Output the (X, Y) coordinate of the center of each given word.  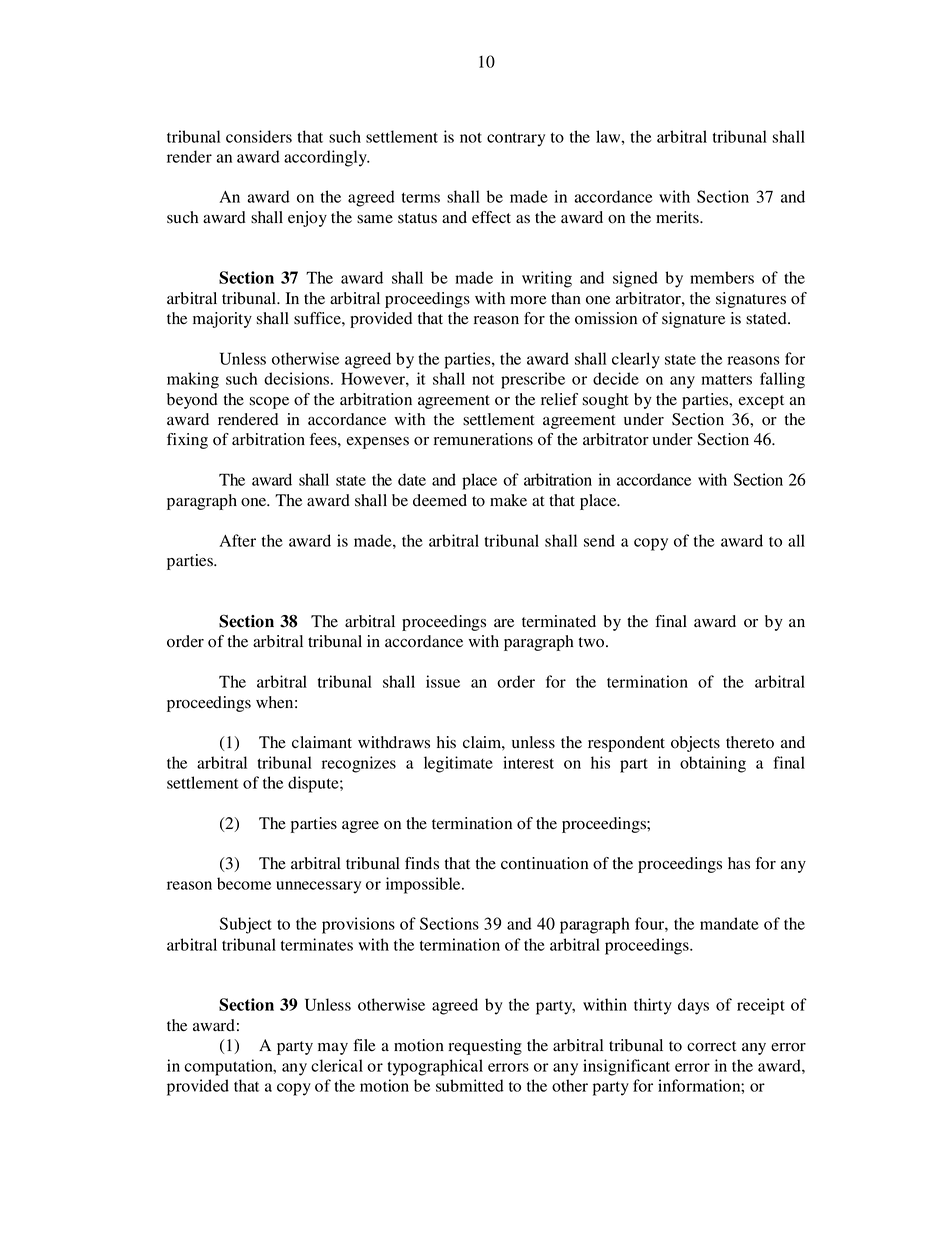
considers (259, 136)
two (593, 642)
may (333, 1049)
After (237, 540)
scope (269, 403)
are (504, 623)
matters (726, 379)
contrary (516, 139)
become (244, 883)
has (739, 863)
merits (678, 217)
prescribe (533, 380)
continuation (544, 863)
